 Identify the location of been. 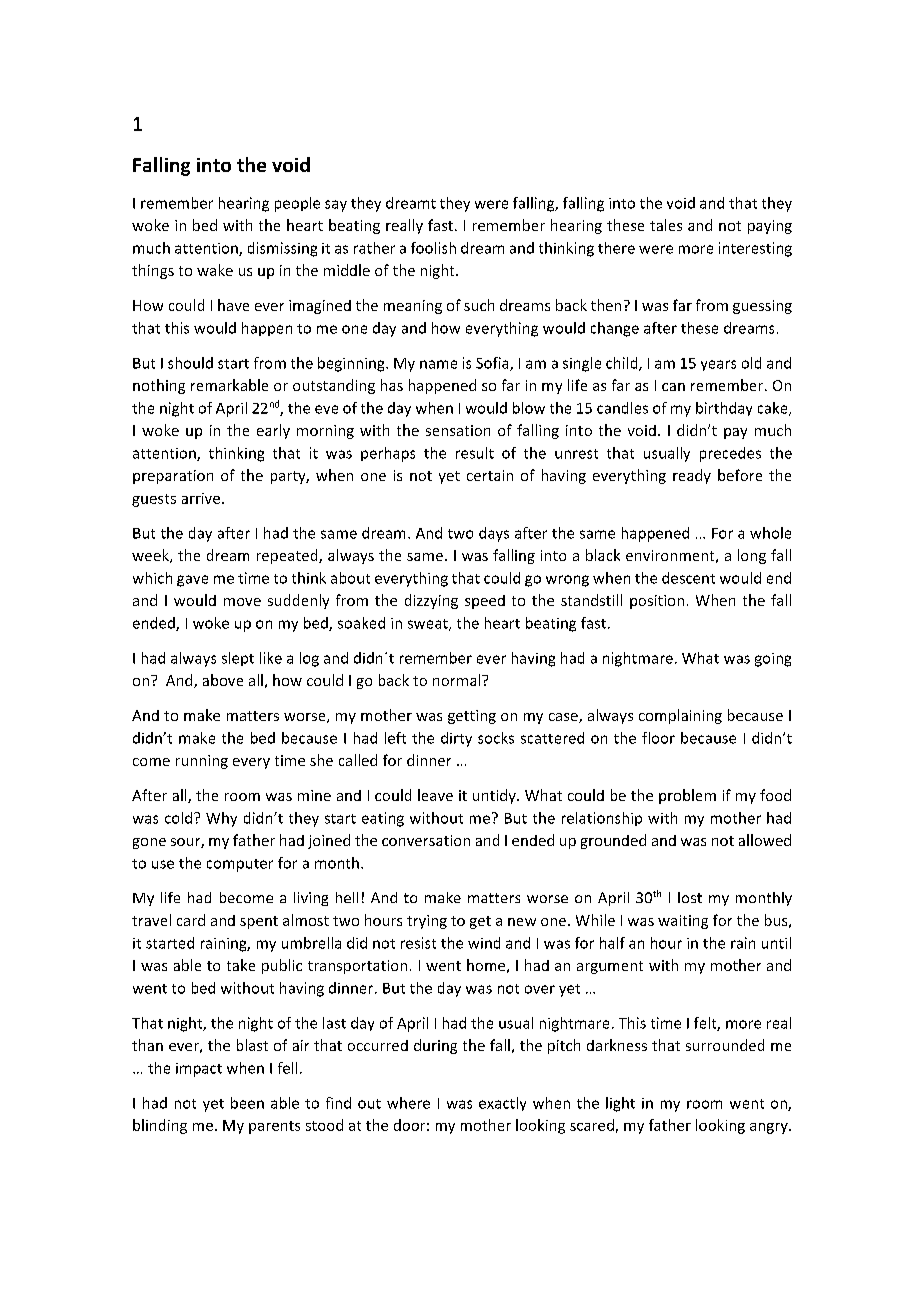
(247, 1103).
